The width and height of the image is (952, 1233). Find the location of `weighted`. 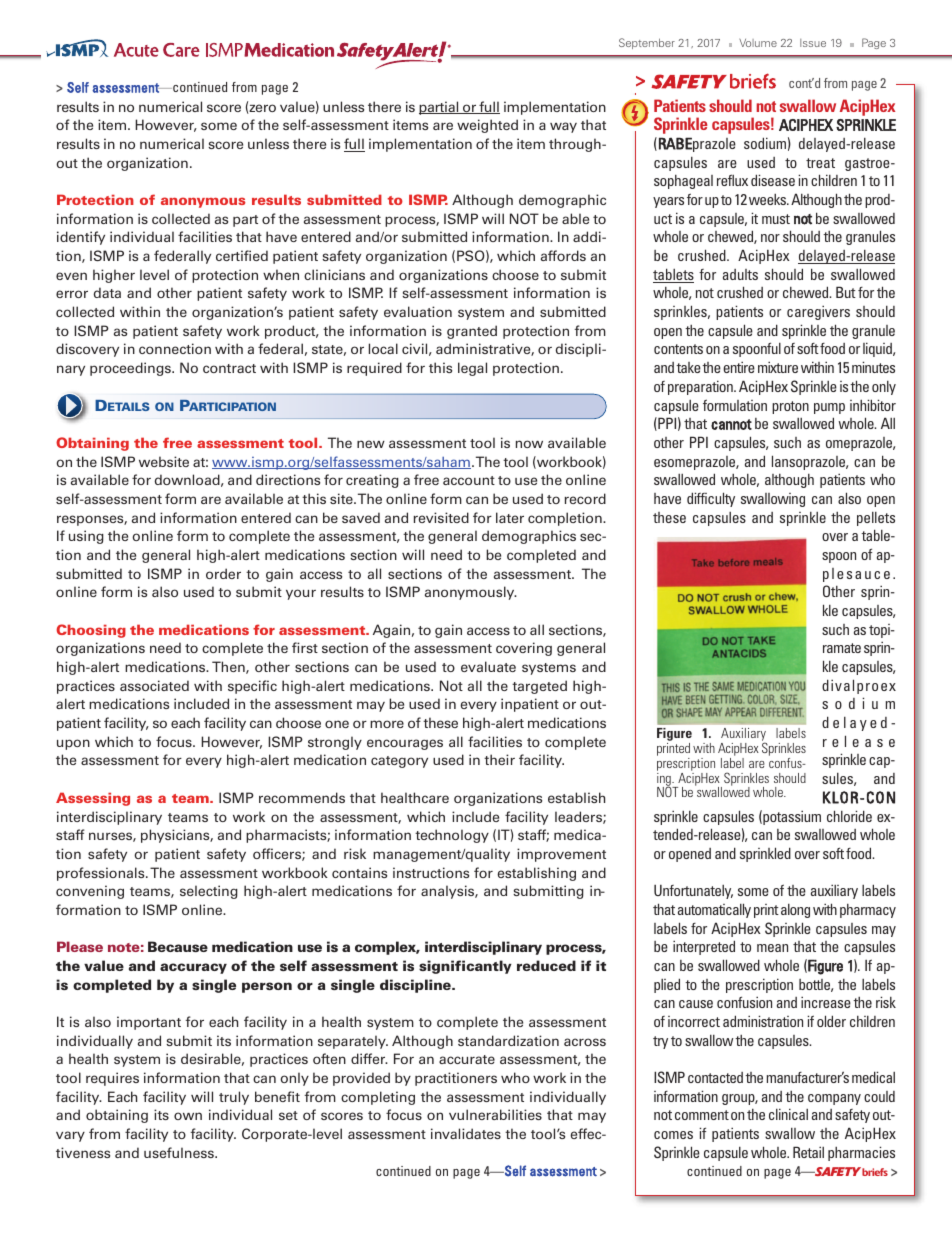

weighted is located at coordinates (487, 126).
